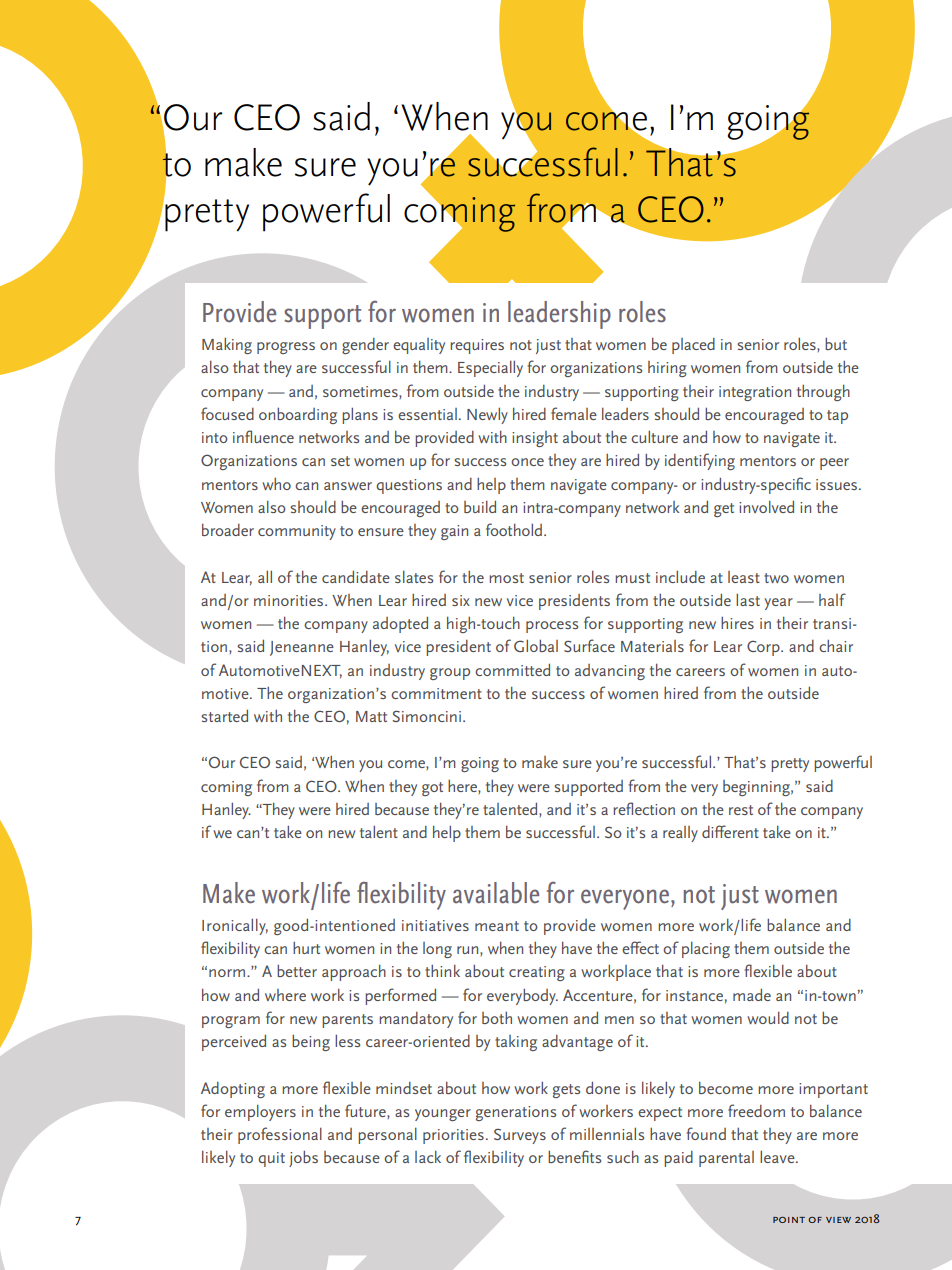 The width and height of the screenshot is (952, 1270). Describe the element at coordinates (823, 393) in the screenshot. I see `through` at that location.
